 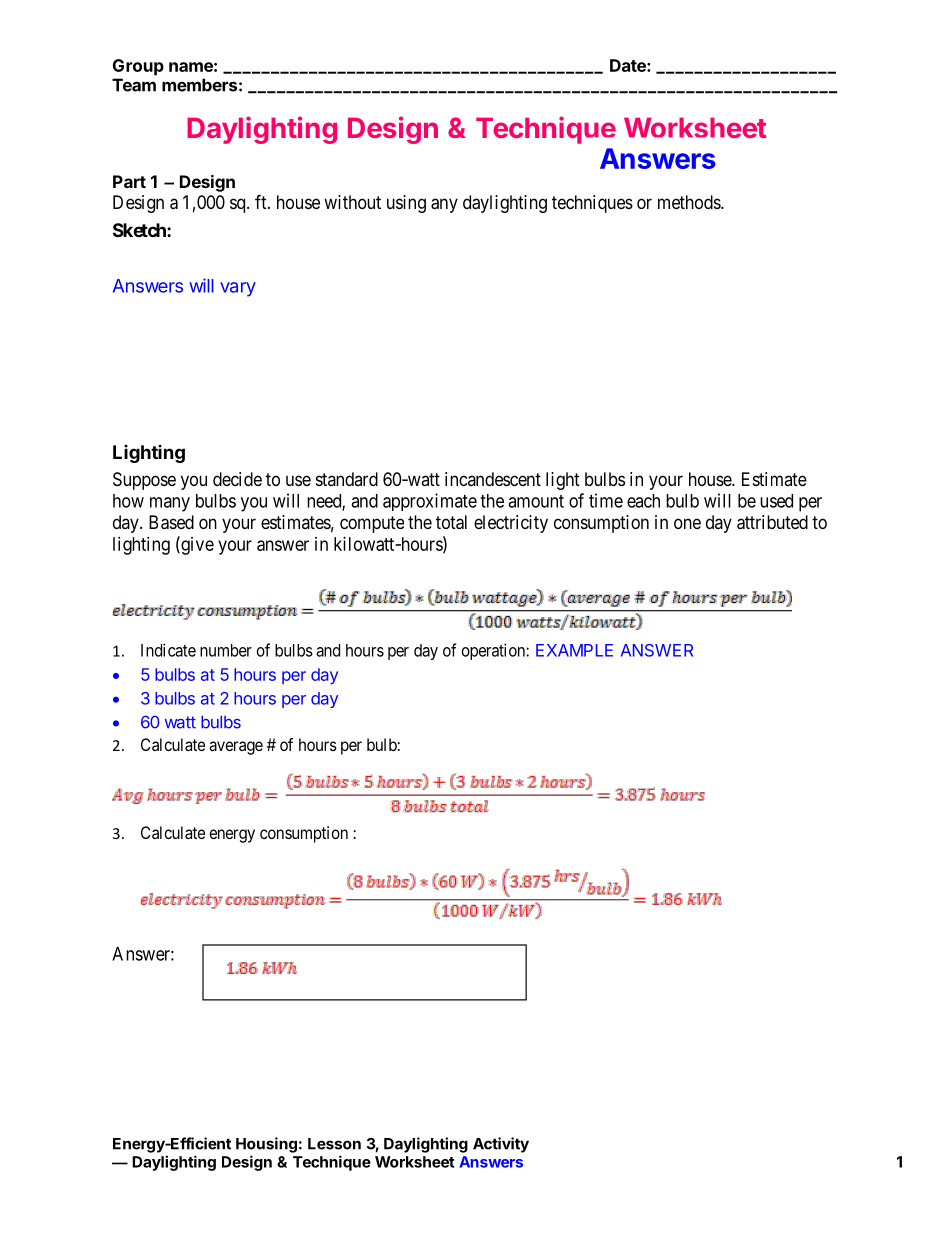 I want to click on incandescent, so click(x=493, y=479).
